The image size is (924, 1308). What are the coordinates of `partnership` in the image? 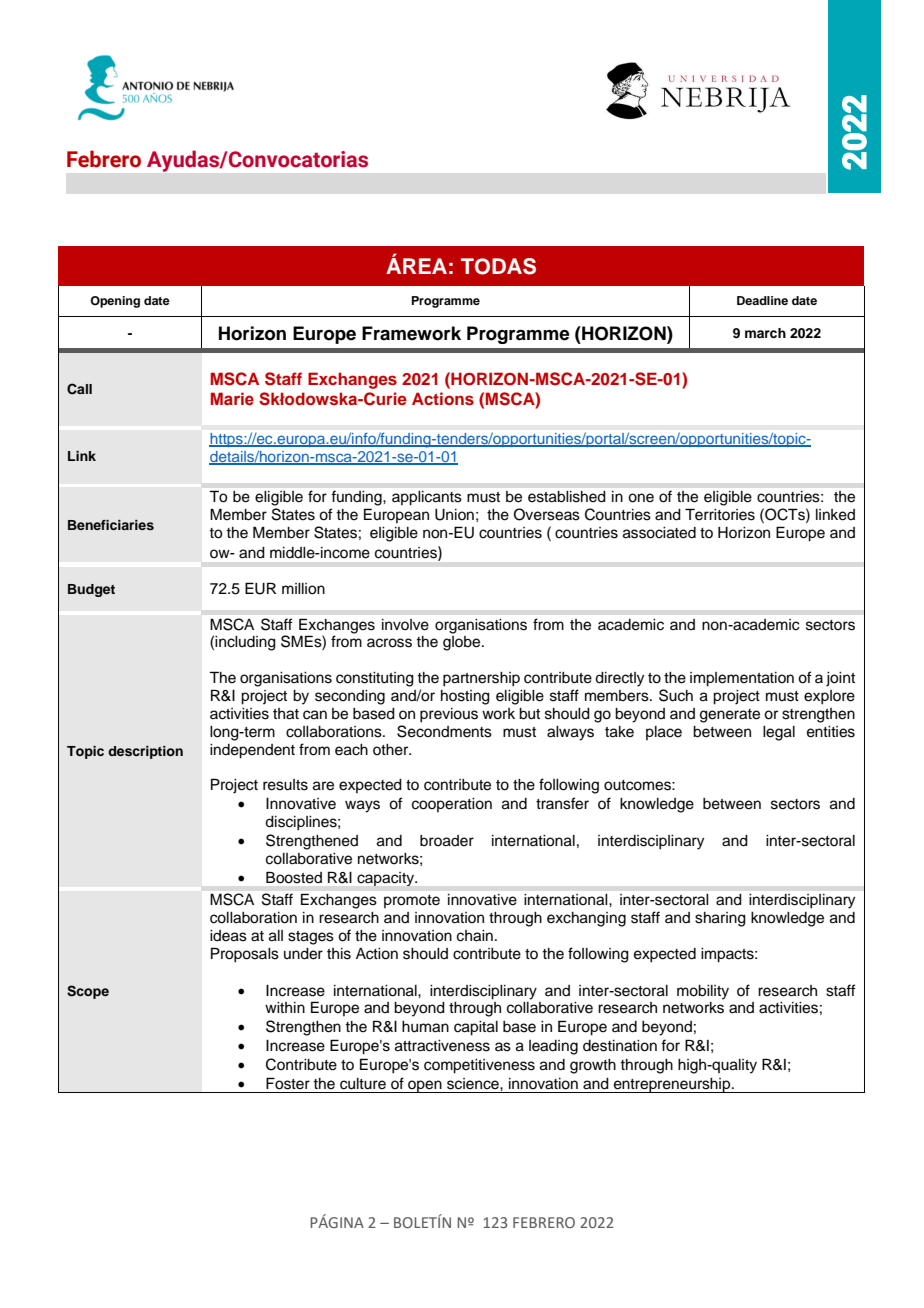 It's located at (481, 679).
